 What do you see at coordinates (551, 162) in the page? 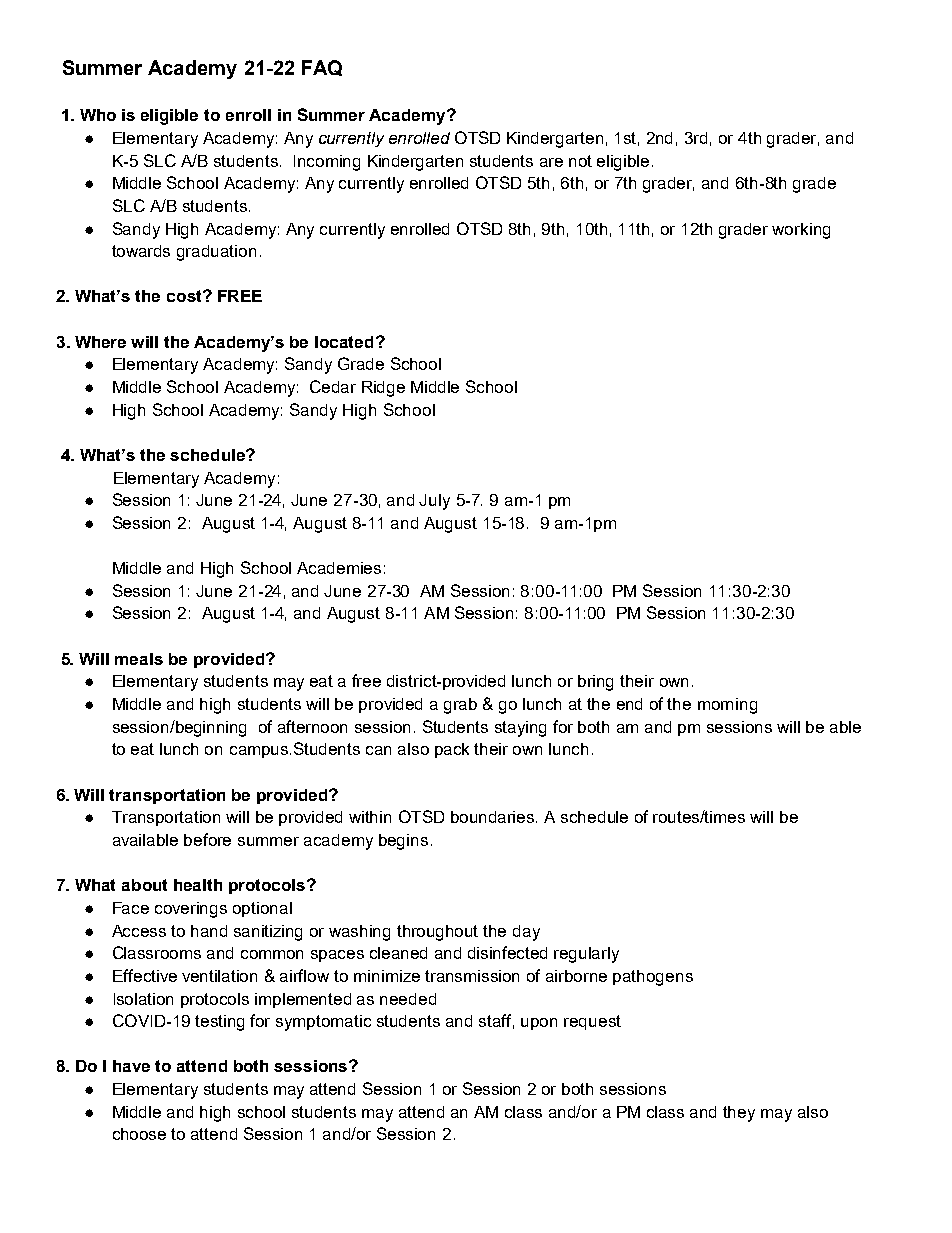
I see `are` at bounding box center [551, 162].
